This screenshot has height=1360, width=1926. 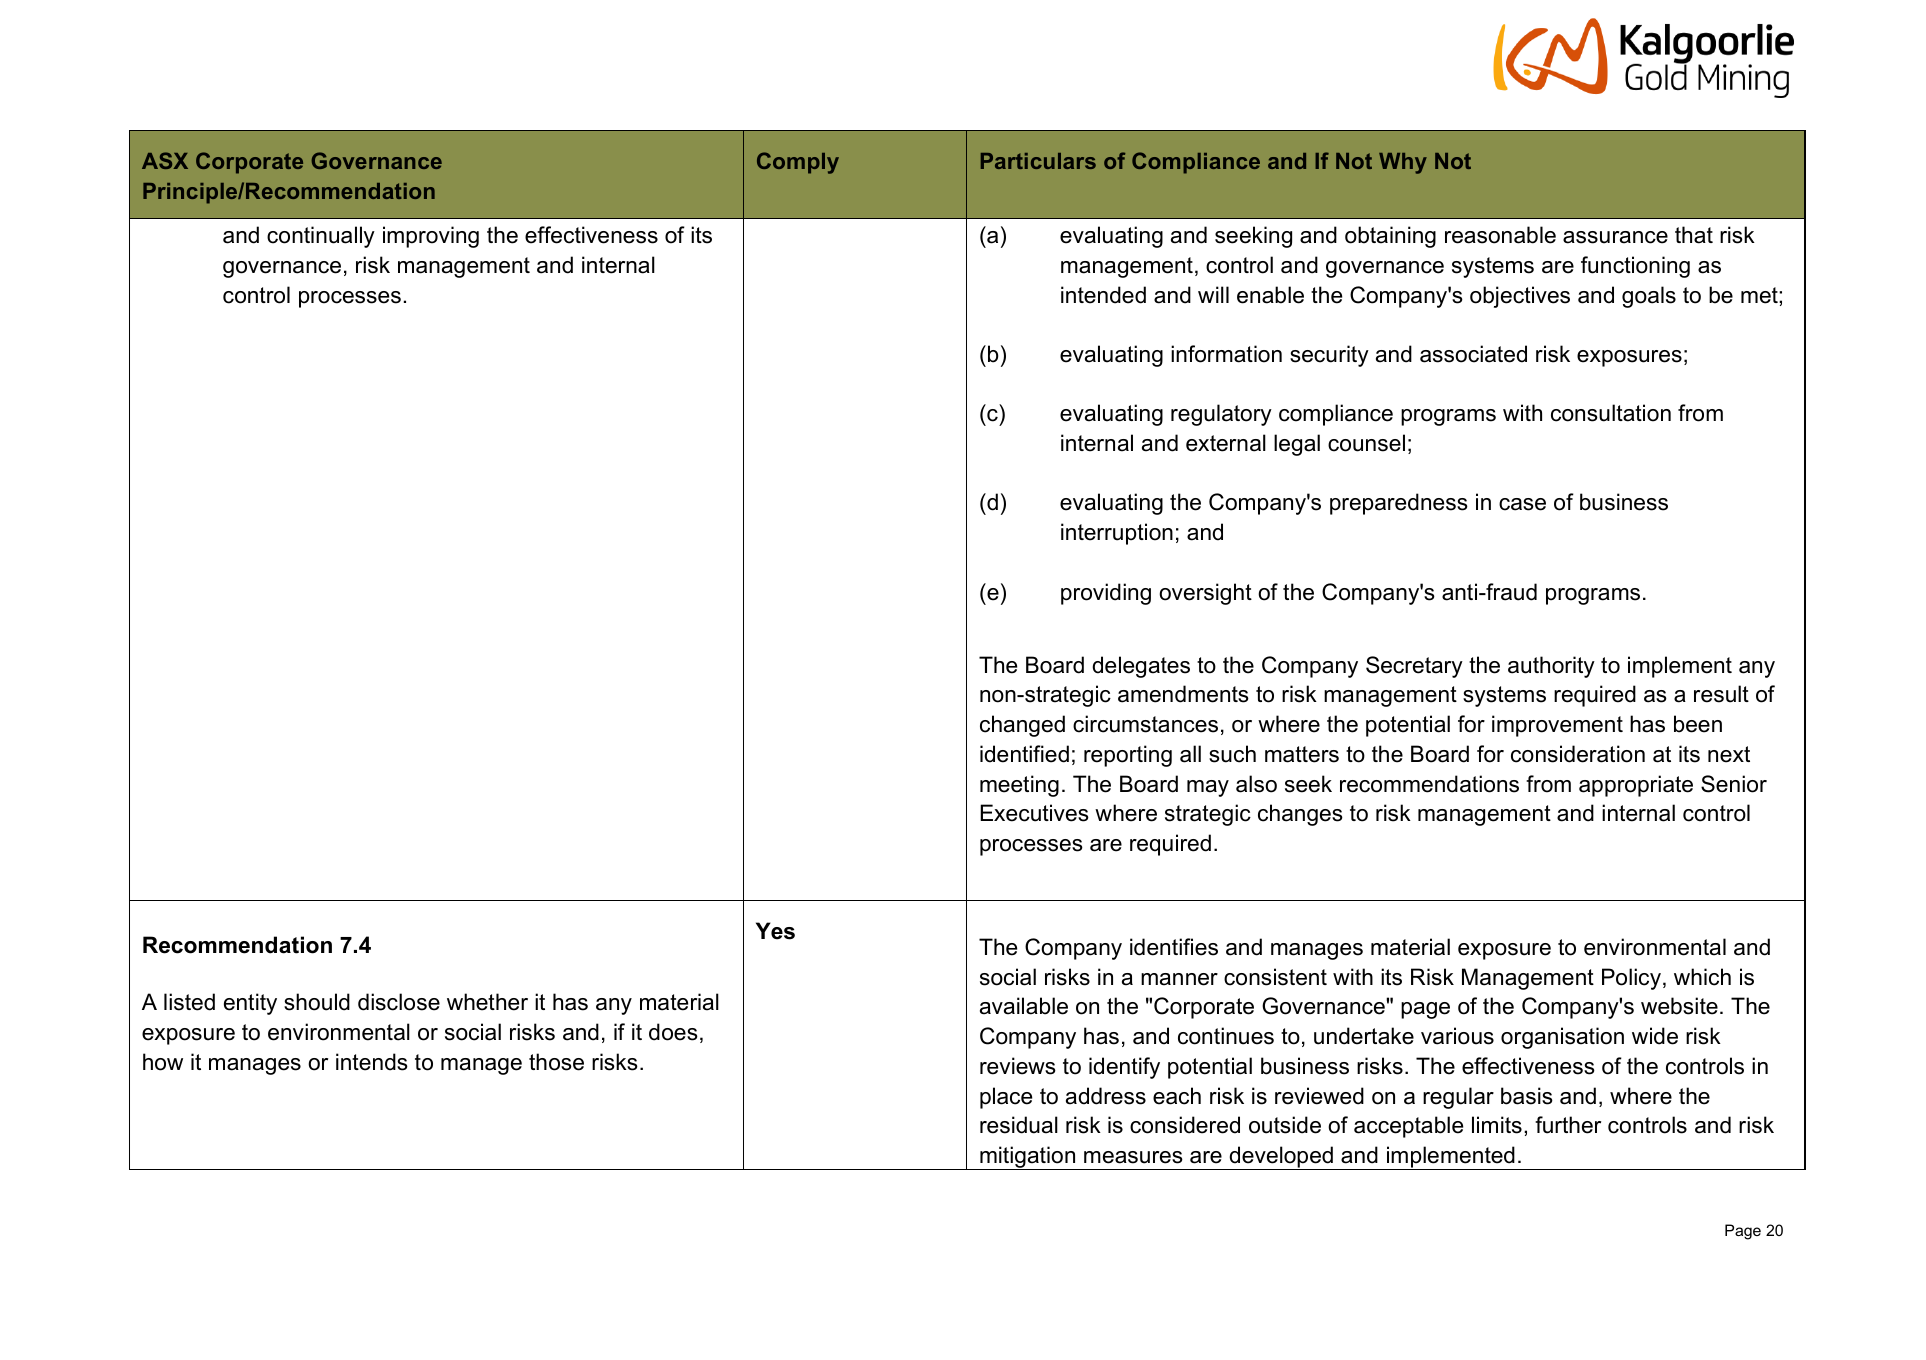 What do you see at coordinates (1038, 161) in the screenshot?
I see `Particulars` at bounding box center [1038, 161].
